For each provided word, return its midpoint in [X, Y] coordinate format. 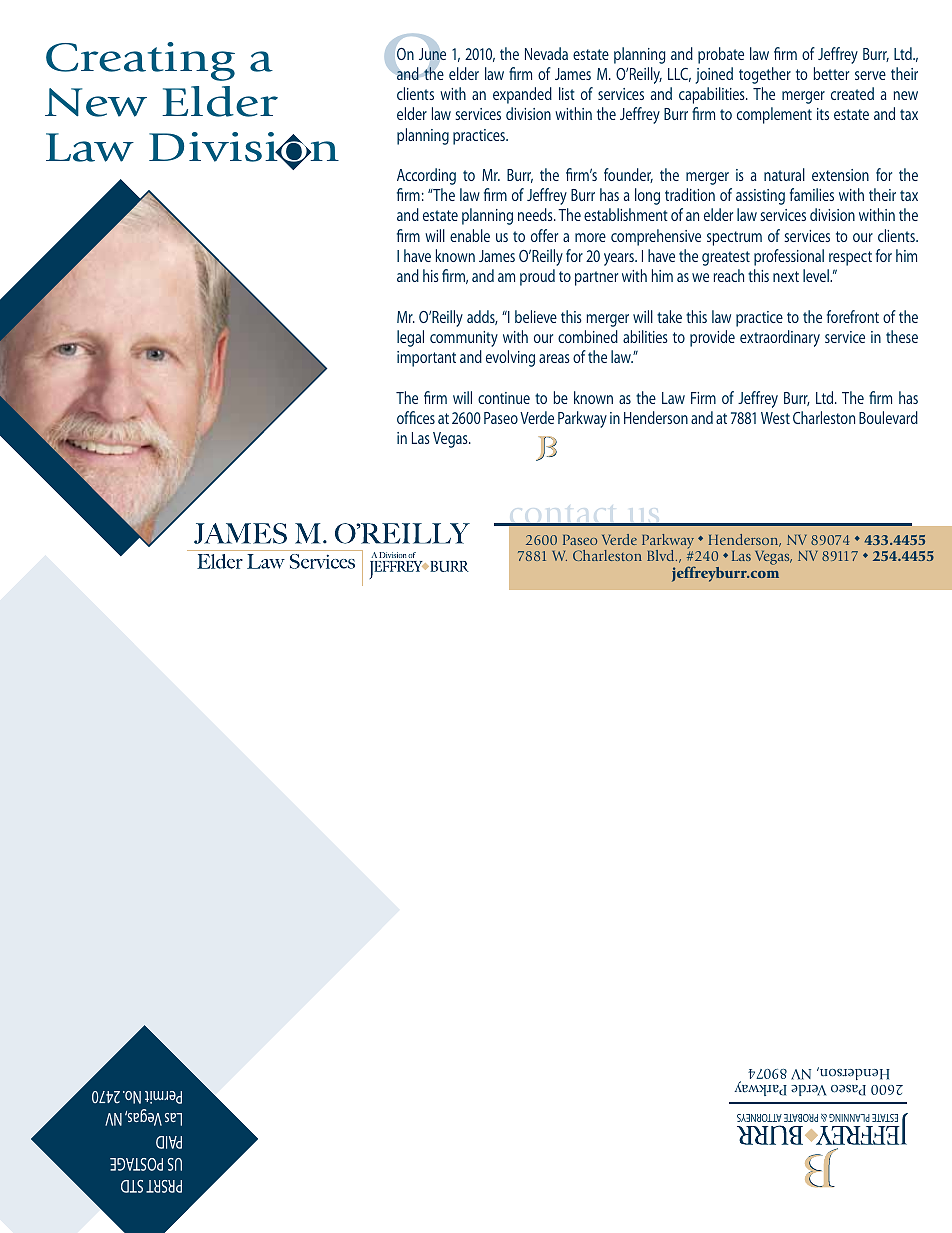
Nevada [546, 53]
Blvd [662, 555]
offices [416, 417]
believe [536, 316]
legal [410, 338]
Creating [140, 61]
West [775, 418]
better [831, 73]
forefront [853, 316]
